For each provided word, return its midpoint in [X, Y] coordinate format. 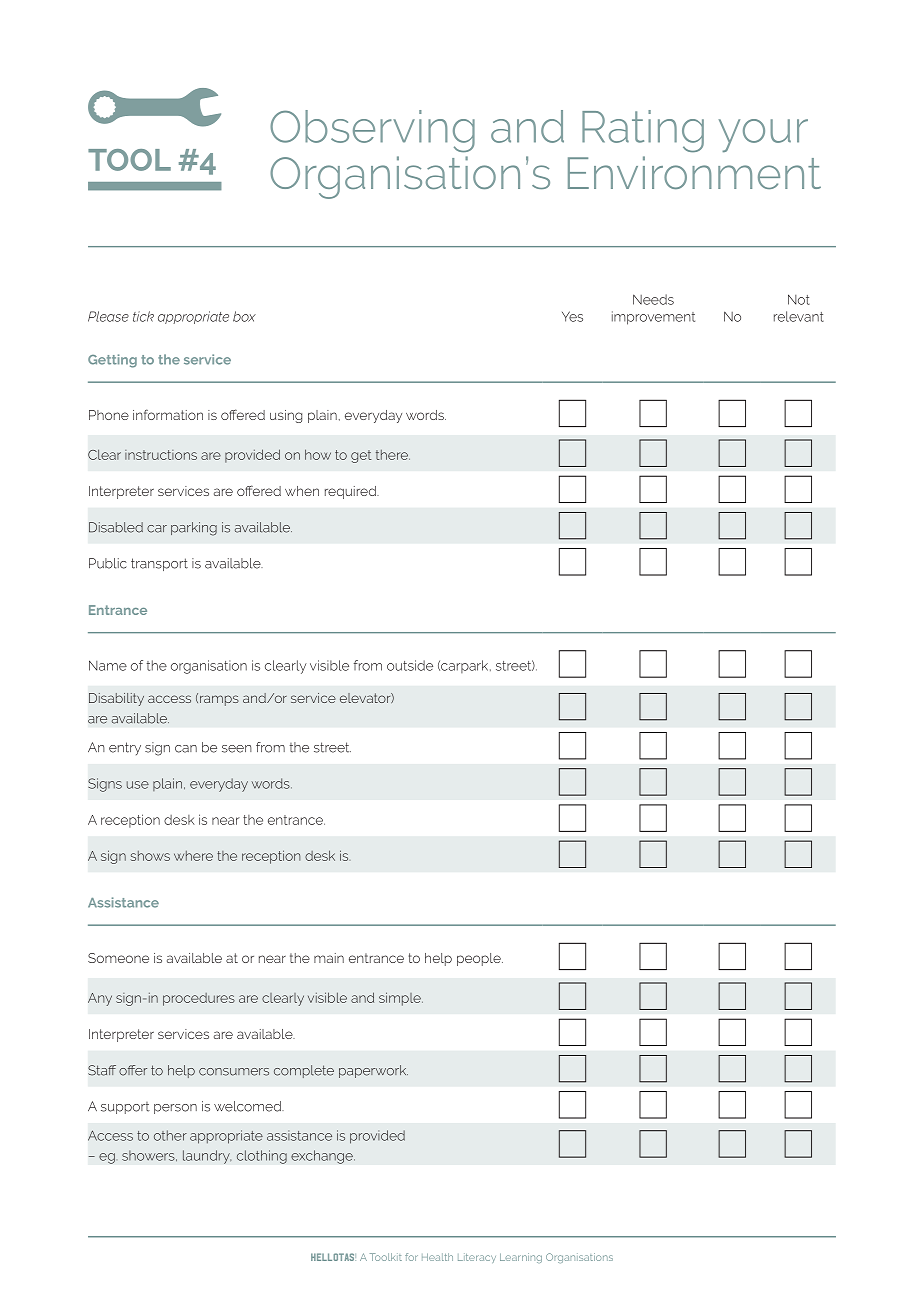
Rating [643, 131]
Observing [372, 131]
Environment [694, 172]
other [170, 1135]
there [393, 455]
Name [108, 665]
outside [410, 665]
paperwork [373, 1071]
